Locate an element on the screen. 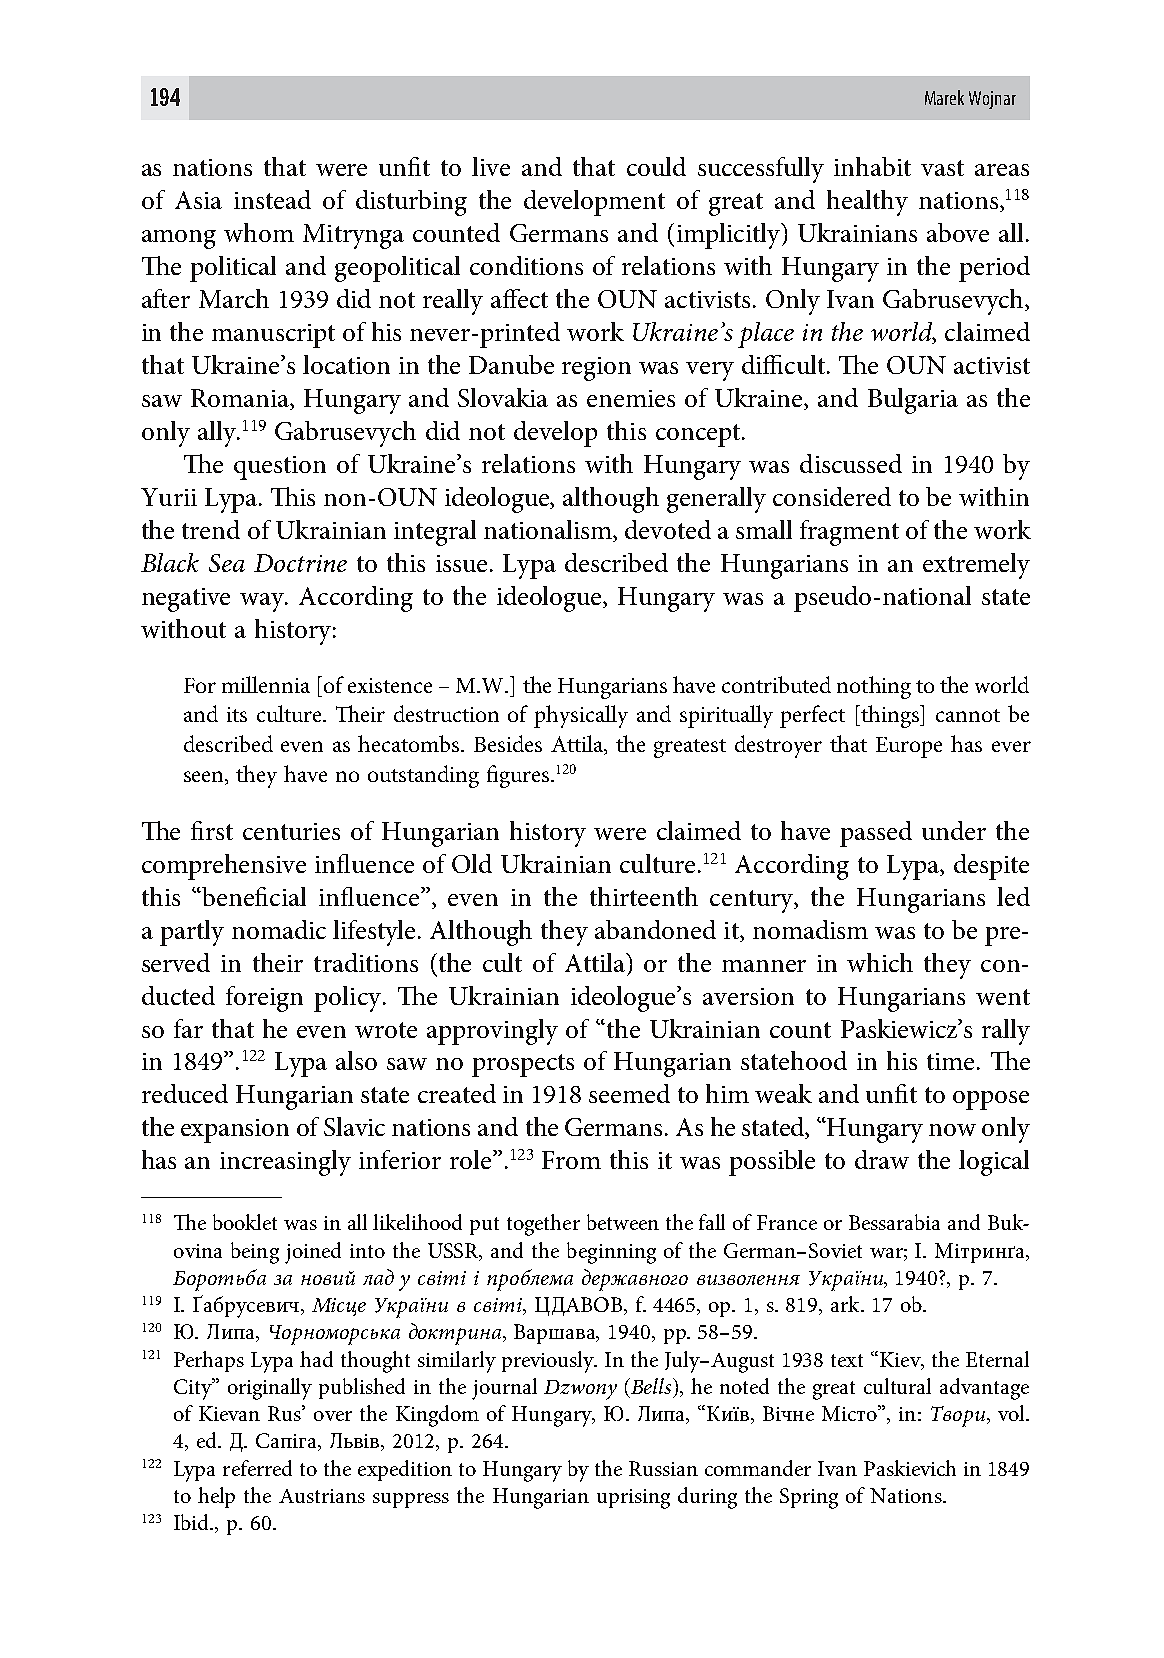 The height and width of the screenshot is (1658, 1164). advantage is located at coordinates (984, 1389).
